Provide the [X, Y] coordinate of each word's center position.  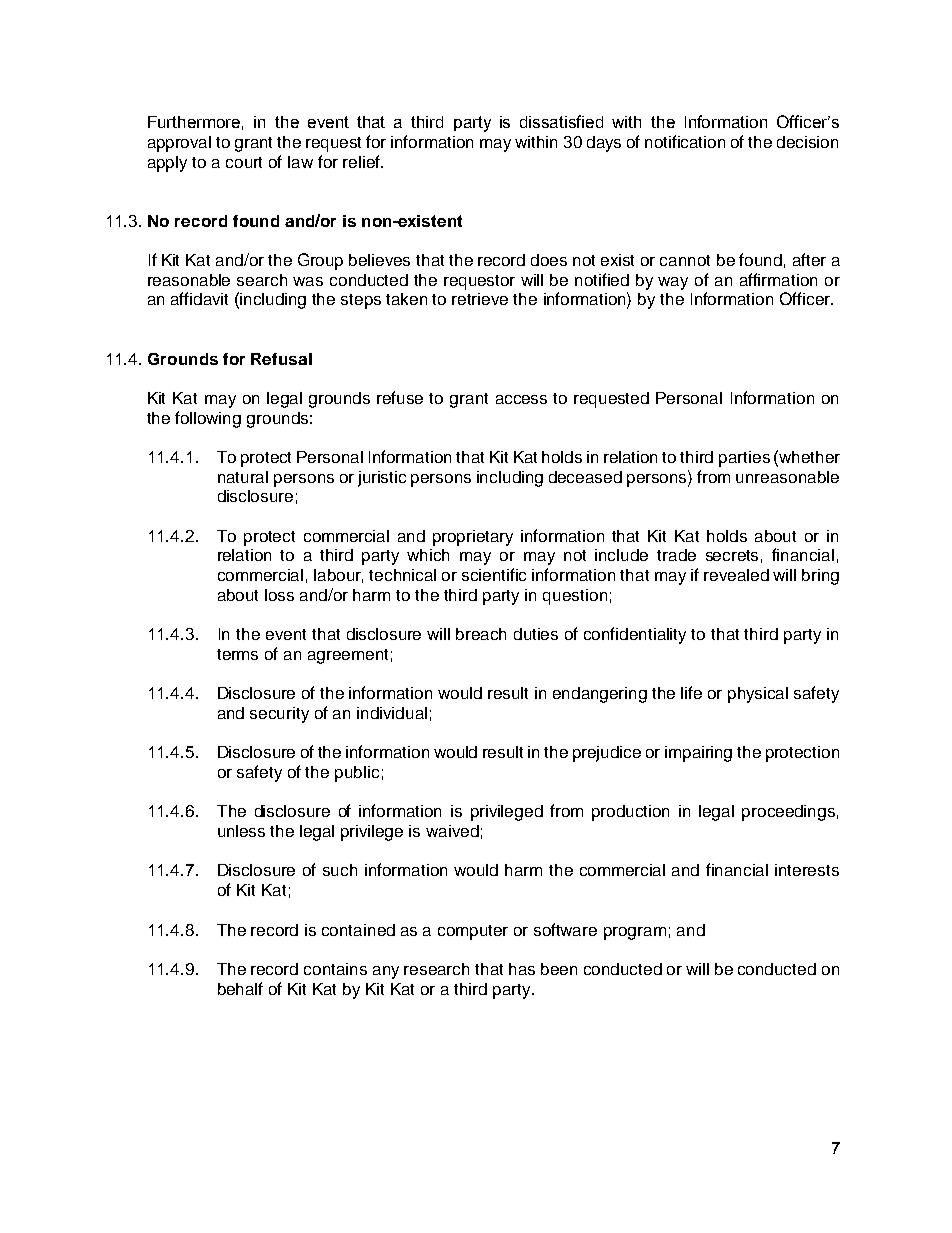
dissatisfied [561, 121]
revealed [736, 575]
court [244, 162]
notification [685, 141]
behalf [240, 988]
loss [279, 595]
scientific [494, 574]
